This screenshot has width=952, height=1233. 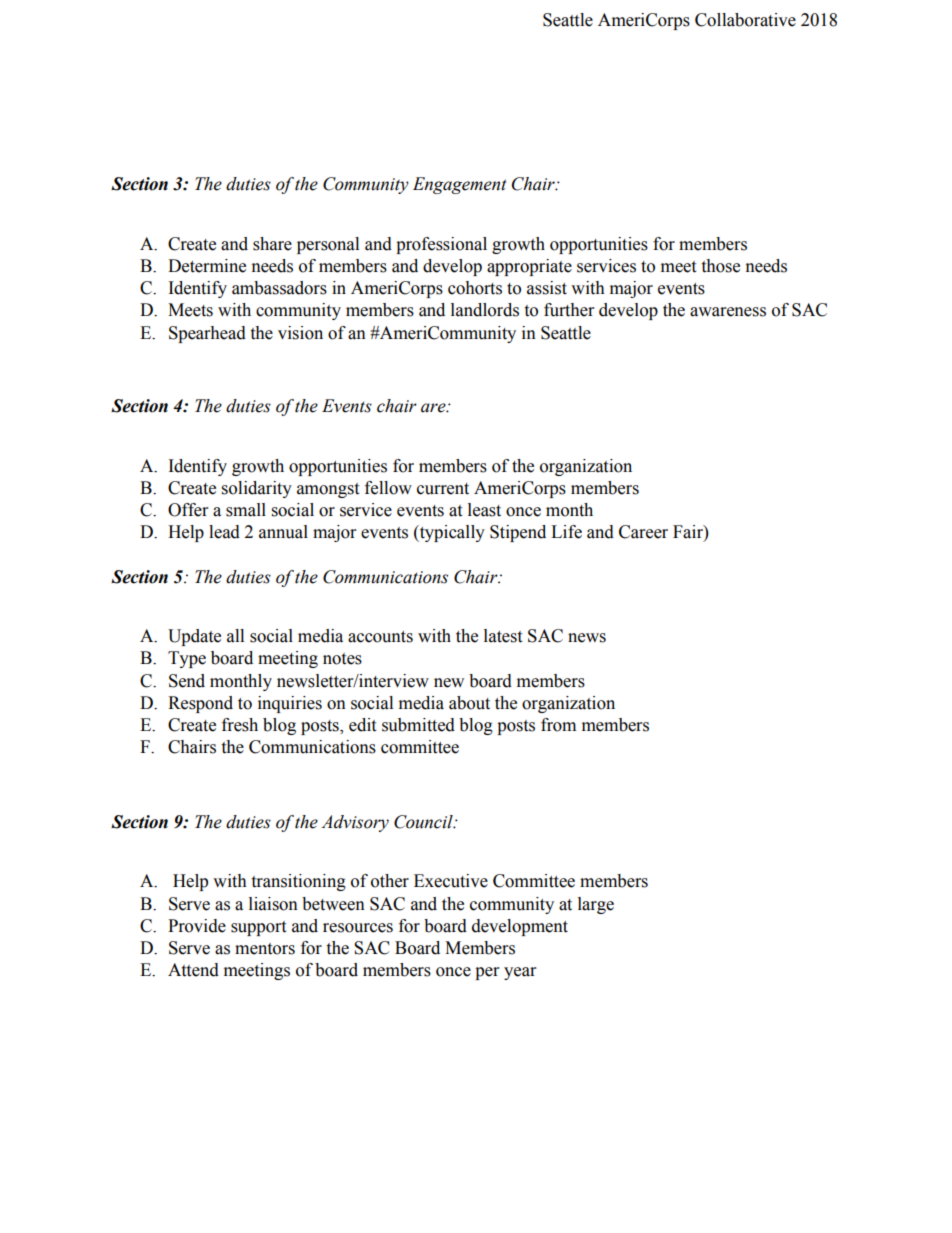 I want to click on awareness, so click(x=728, y=312).
